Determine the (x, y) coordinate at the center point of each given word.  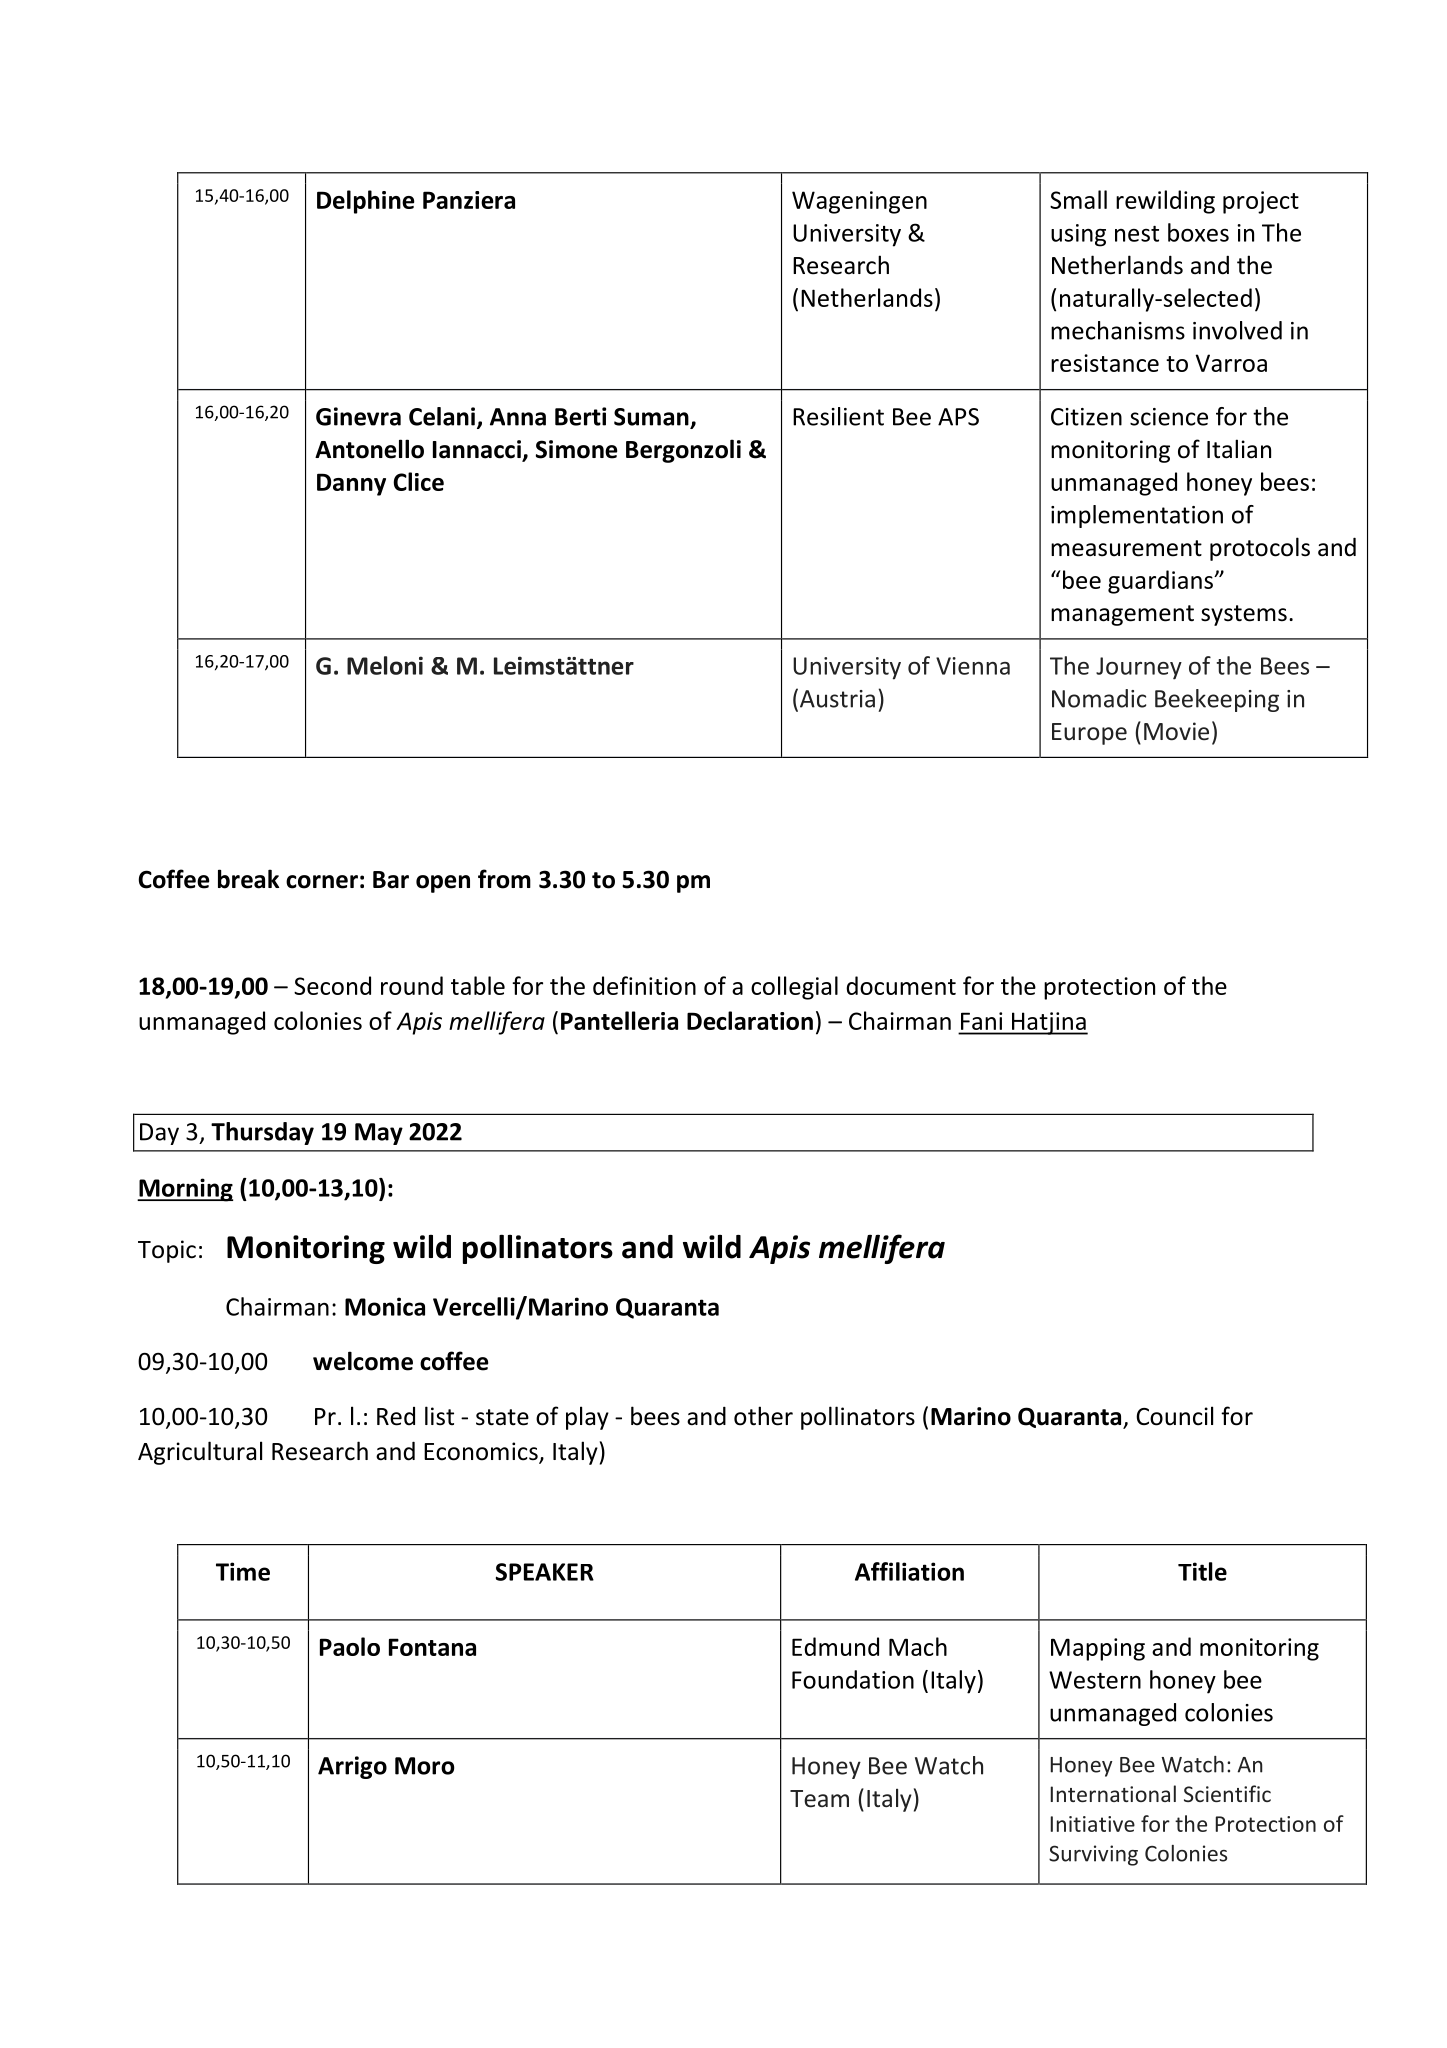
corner (322, 882)
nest (1137, 234)
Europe (1089, 734)
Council (1174, 1416)
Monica (385, 1306)
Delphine (365, 202)
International (1113, 1793)
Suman (651, 417)
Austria (837, 699)
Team (819, 1799)
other (763, 1416)
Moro (425, 1766)
